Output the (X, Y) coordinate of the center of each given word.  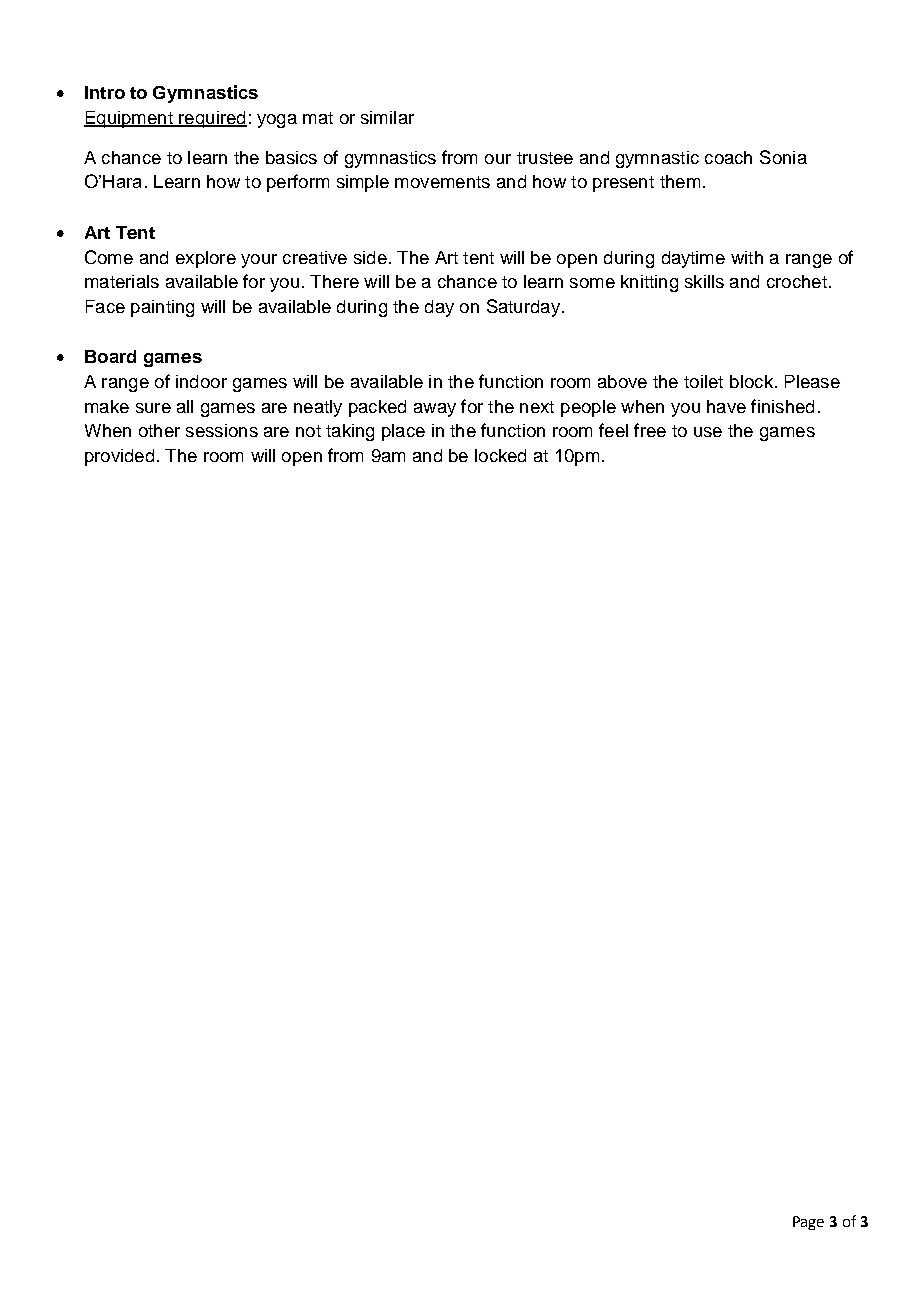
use (708, 432)
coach (728, 157)
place (403, 432)
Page (808, 1223)
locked (500, 455)
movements (442, 182)
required (212, 119)
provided (119, 457)
